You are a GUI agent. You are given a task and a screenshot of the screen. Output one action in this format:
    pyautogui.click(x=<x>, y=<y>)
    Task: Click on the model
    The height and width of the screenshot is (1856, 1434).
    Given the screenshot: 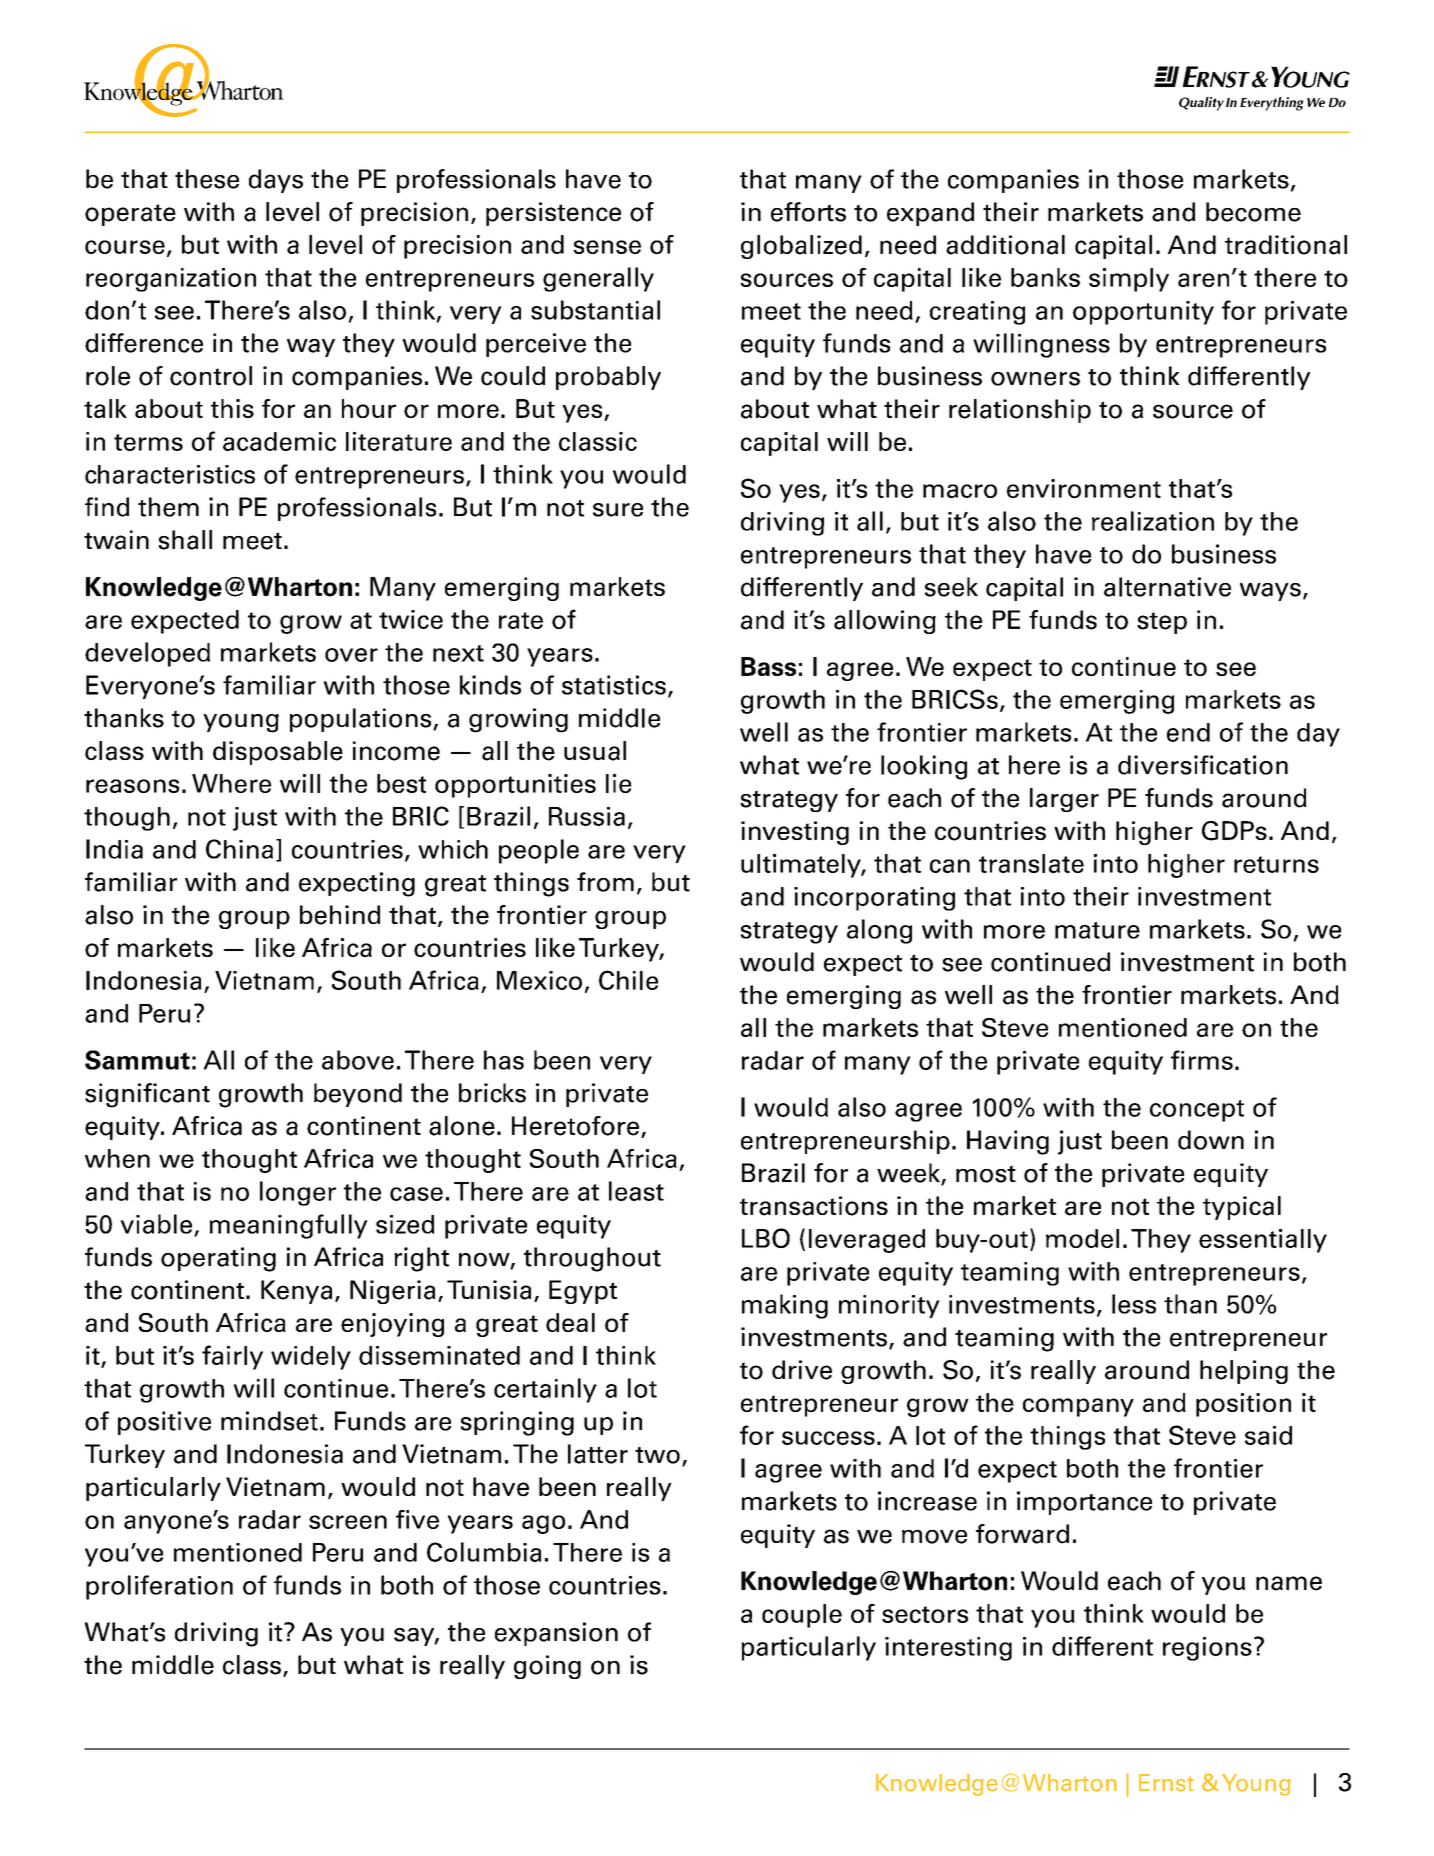 What is the action you would take?
    pyautogui.click(x=1082, y=1238)
